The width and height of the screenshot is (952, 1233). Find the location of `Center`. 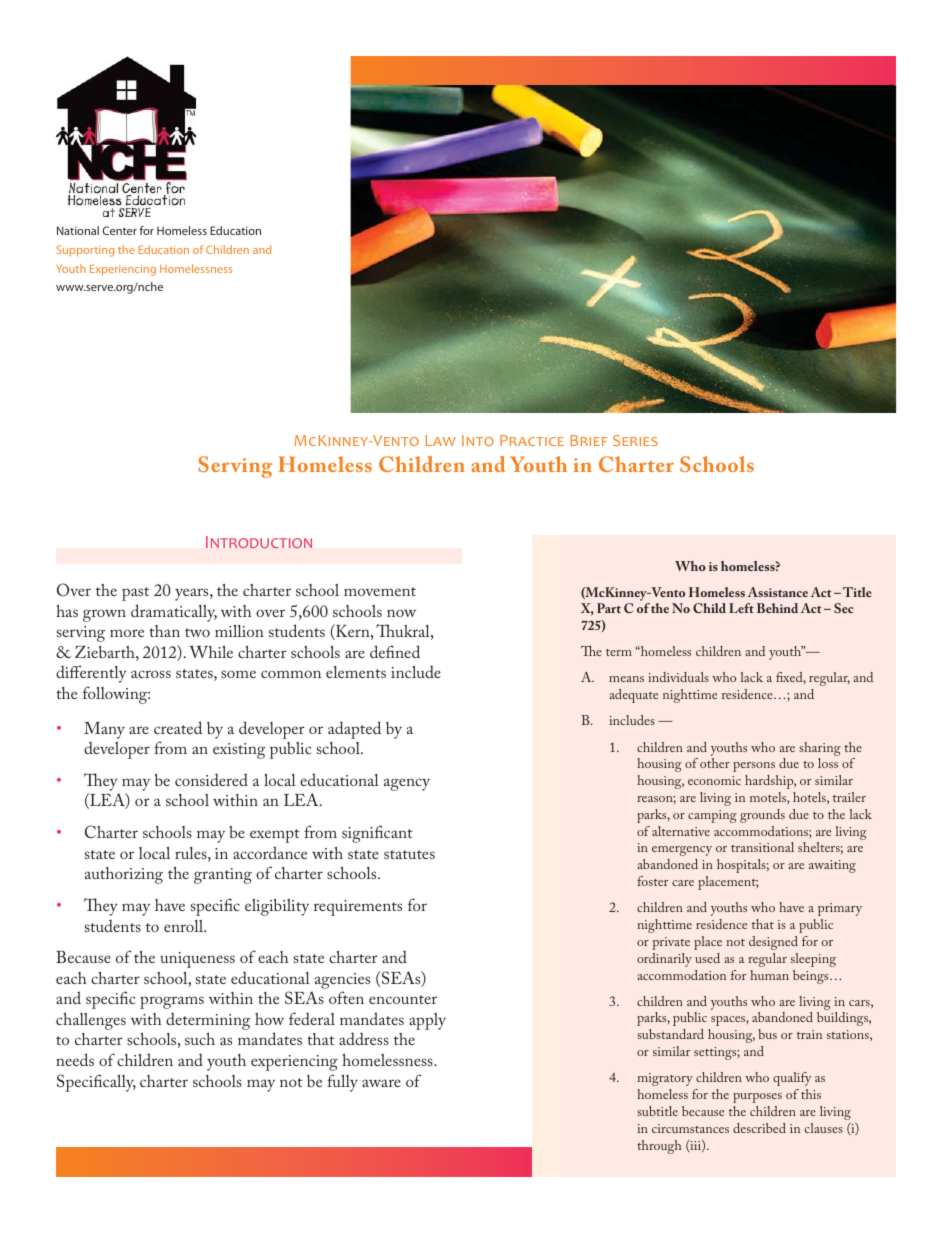

Center is located at coordinates (119, 230).
